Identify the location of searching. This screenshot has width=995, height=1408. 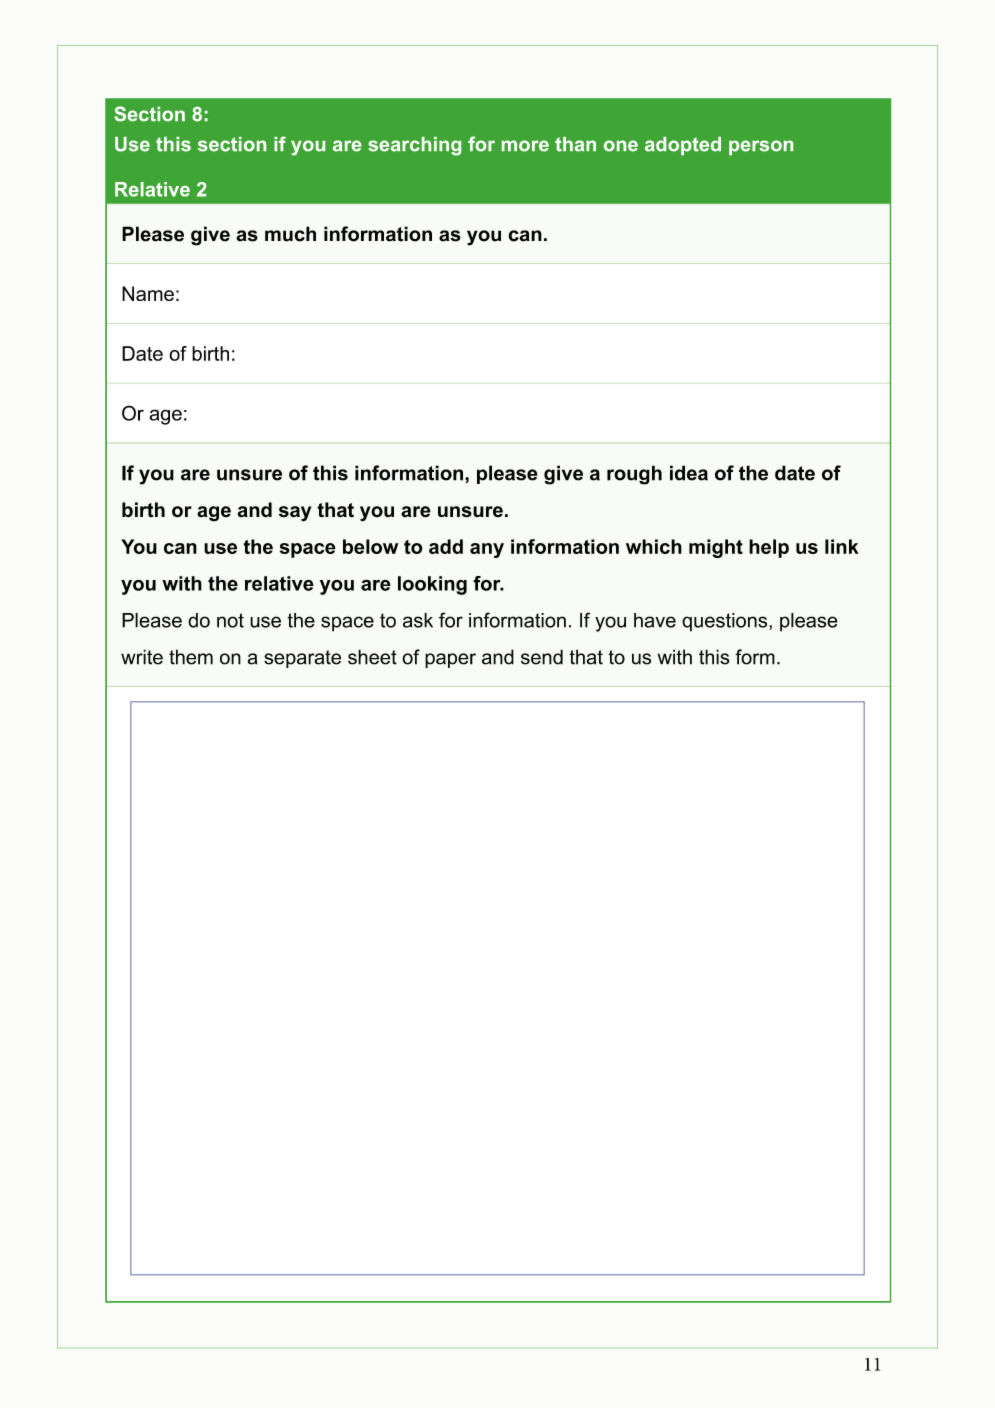
(414, 146).
